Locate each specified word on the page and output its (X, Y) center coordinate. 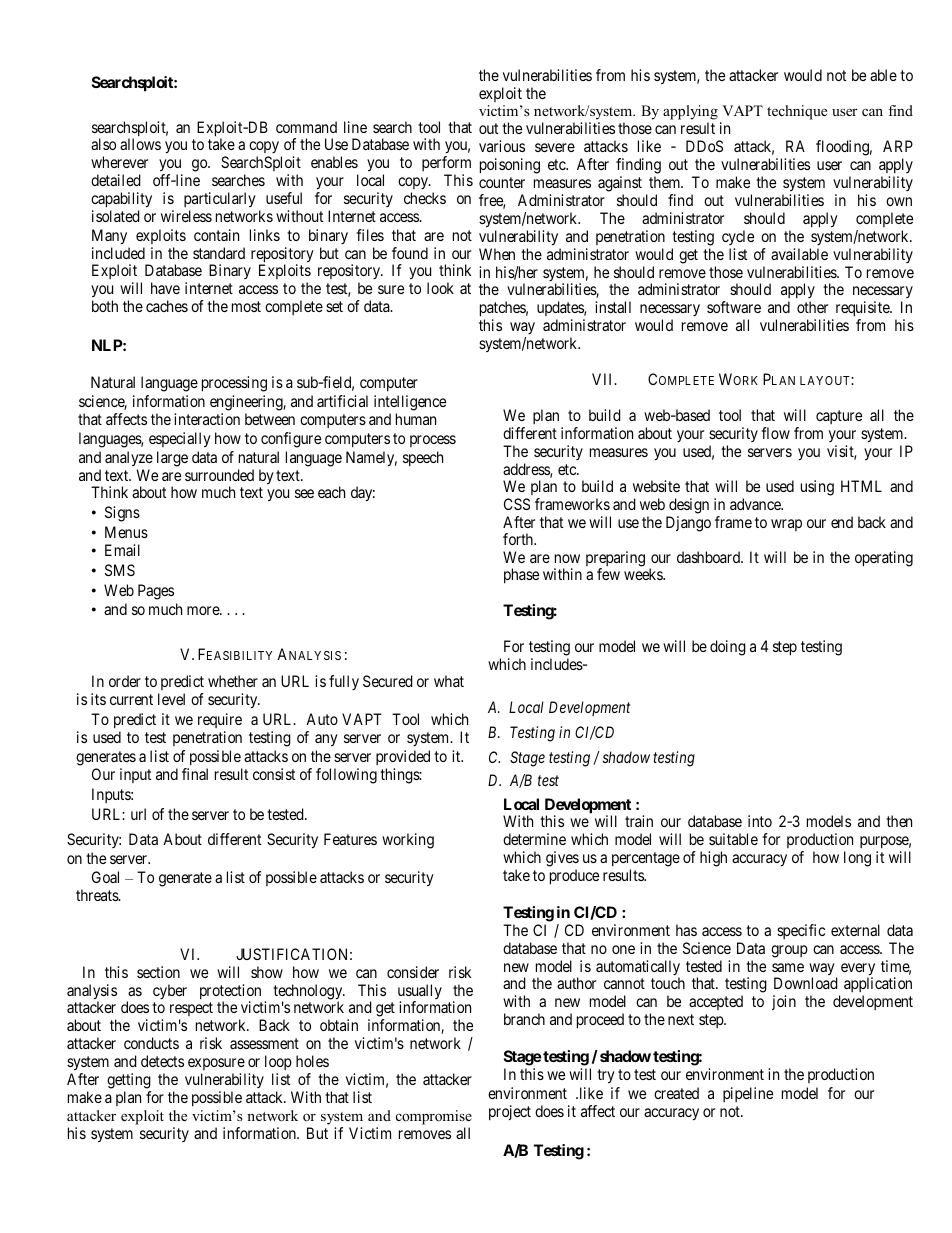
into (760, 821)
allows (140, 144)
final (195, 774)
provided (403, 757)
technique (797, 112)
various (502, 146)
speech (423, 458)
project (510, 1112)
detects (162, 1061)
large (172, 459)
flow (775, 433)
